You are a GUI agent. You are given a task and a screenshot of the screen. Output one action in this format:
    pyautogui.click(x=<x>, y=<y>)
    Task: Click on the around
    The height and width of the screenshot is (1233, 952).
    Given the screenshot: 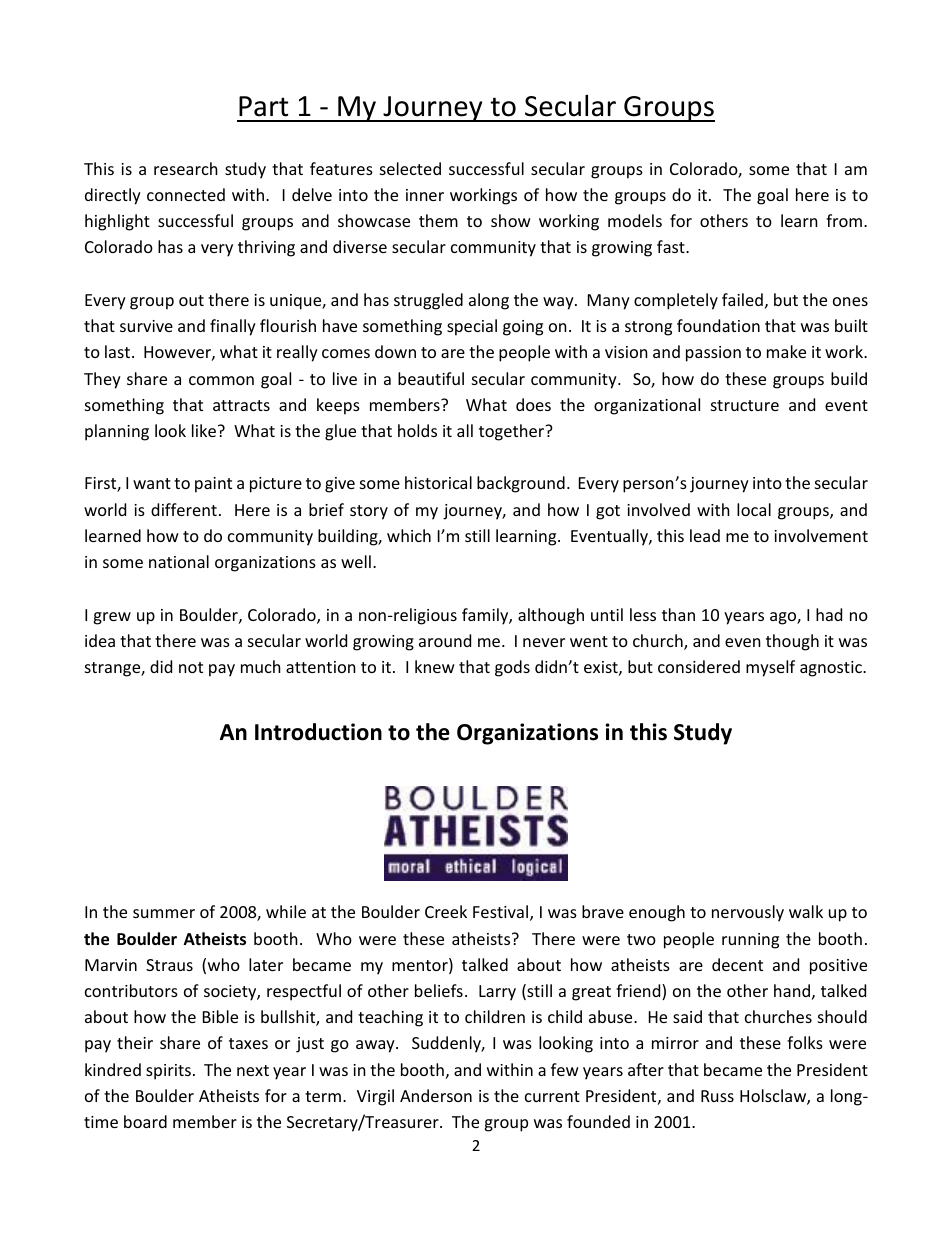 What is the action you would take?
    pyautogui.click(x=445, y=640)
